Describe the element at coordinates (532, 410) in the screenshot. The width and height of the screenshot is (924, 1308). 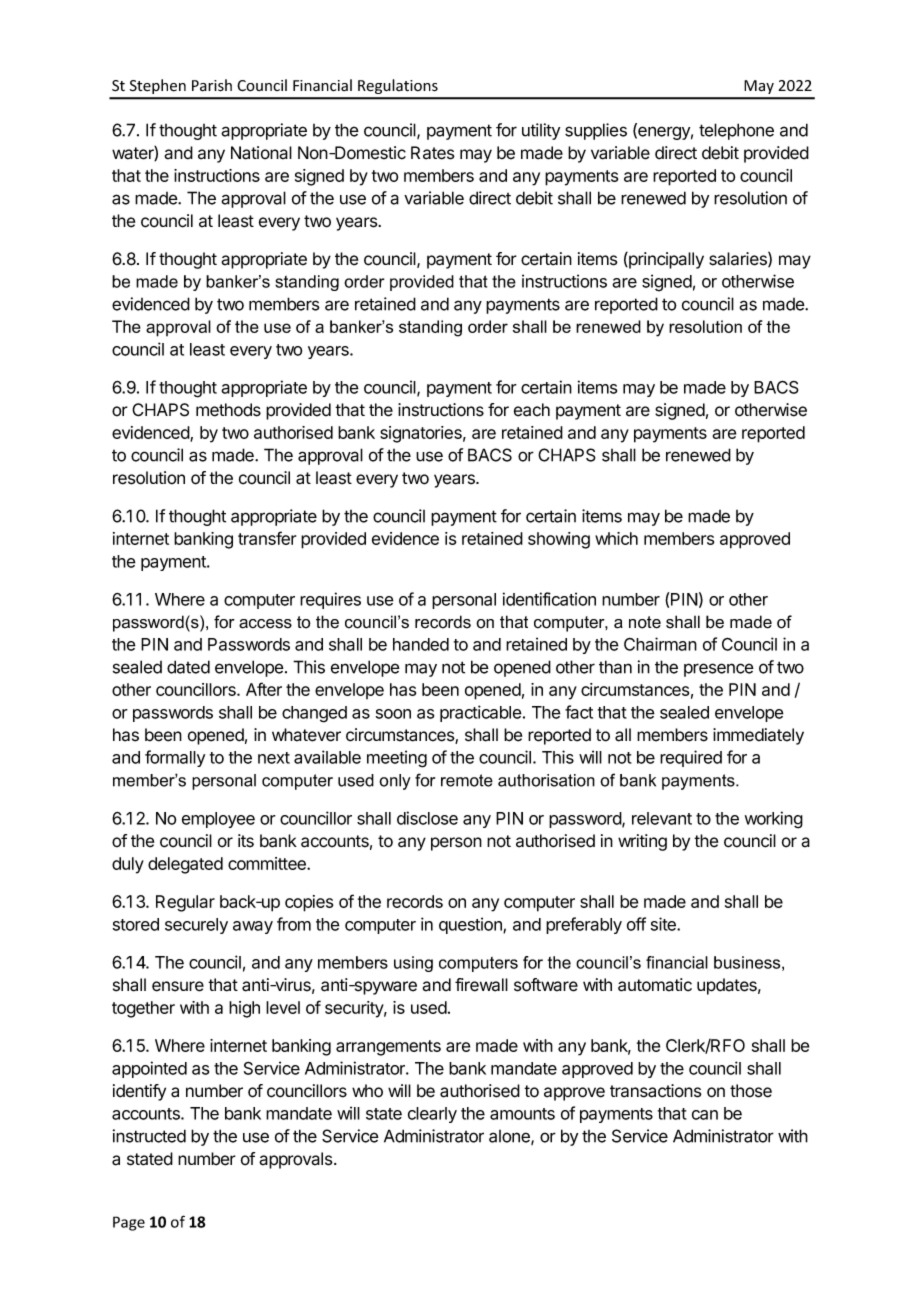
I see `each` at that location.
